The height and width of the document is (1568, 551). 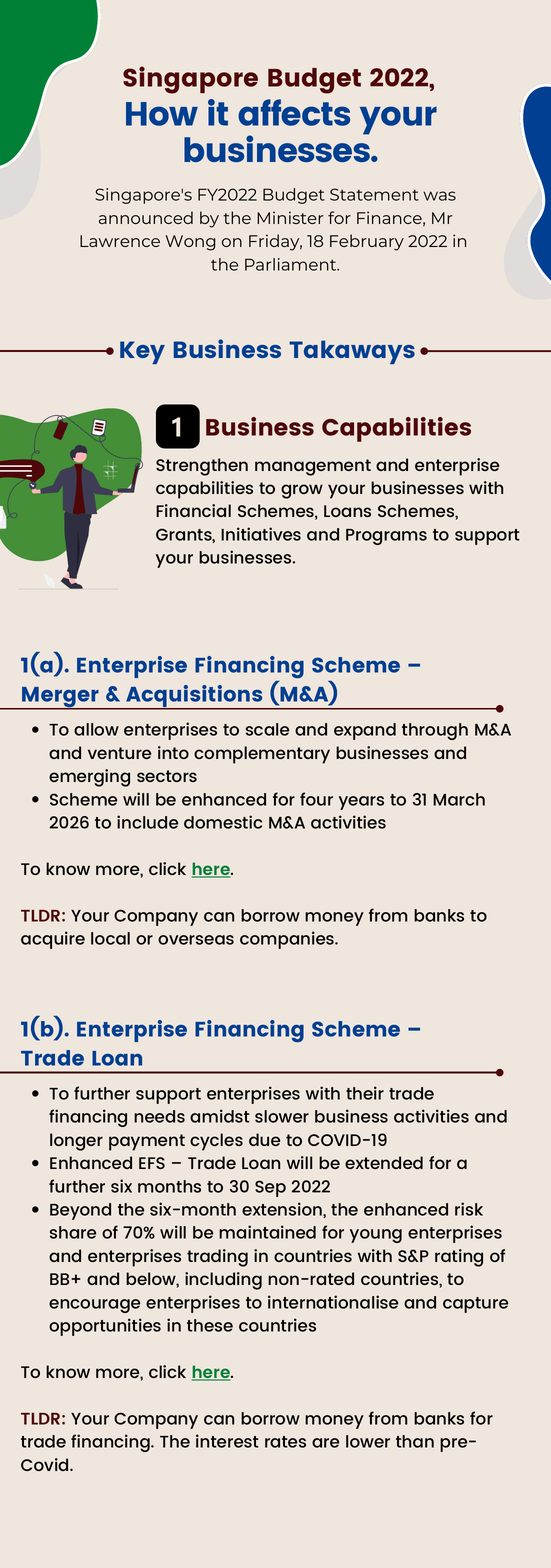 What do you see at coordinates (105, 1327) in the document?
I see `opportunities` at bounding box center [105, 1327].
